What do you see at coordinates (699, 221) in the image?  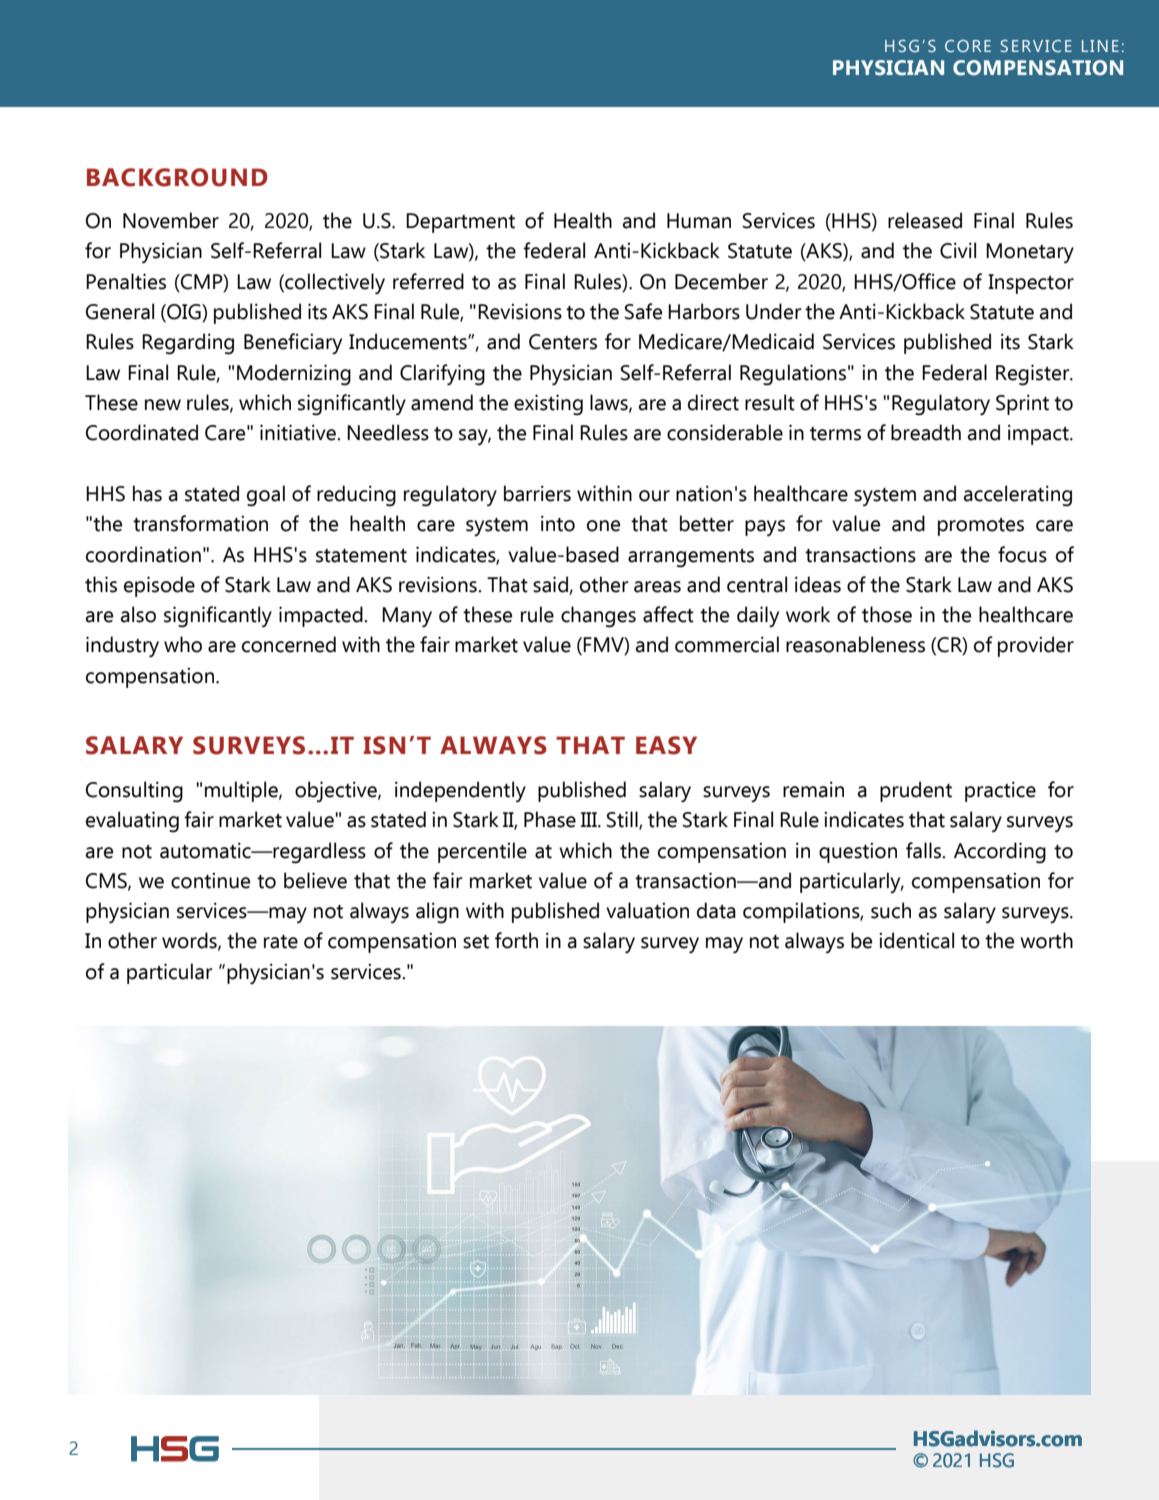 I see `Human` at bounding box center [699, 221].
